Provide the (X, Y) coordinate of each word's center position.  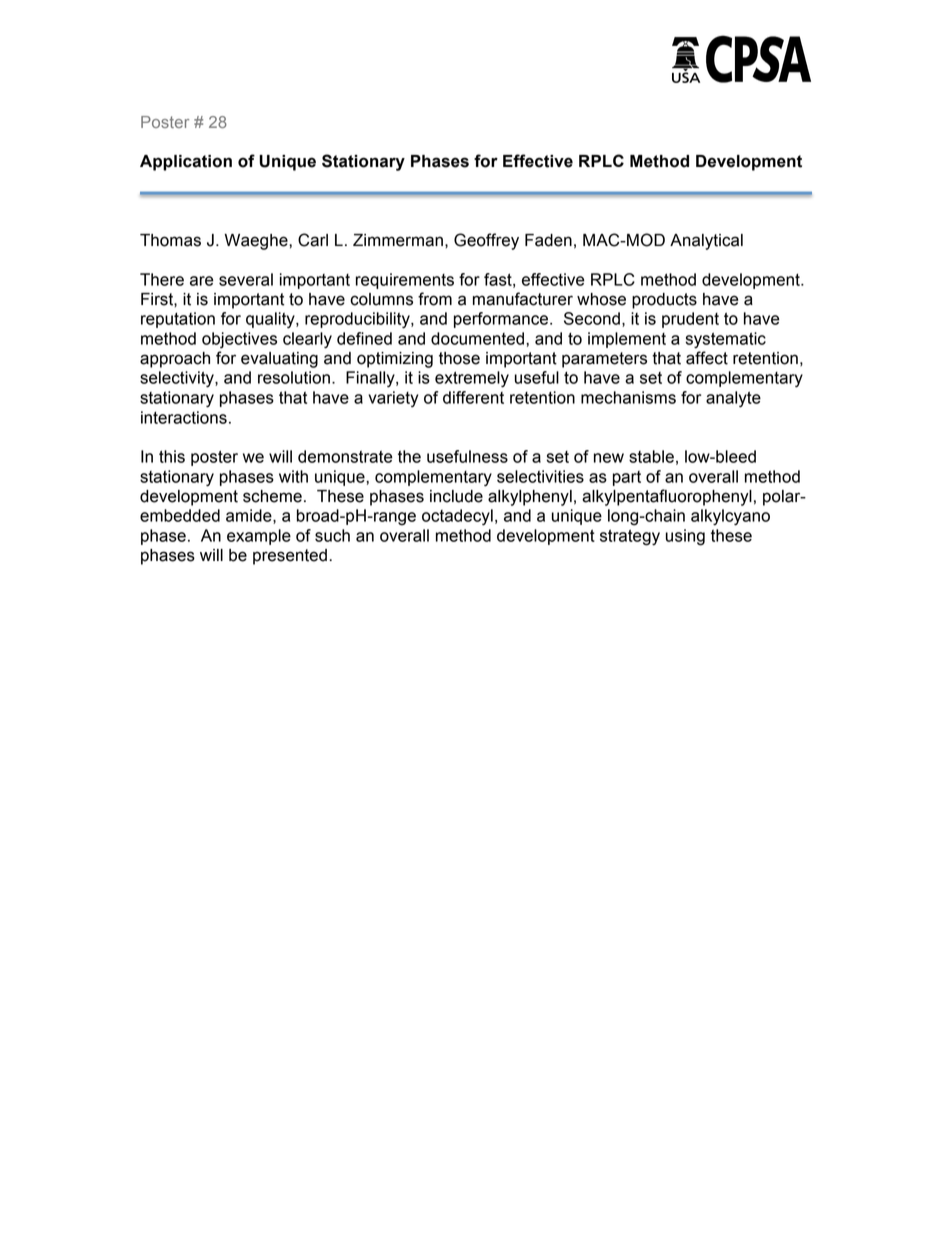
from (435, 299)
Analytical (706, 242)
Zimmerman (398, 240)
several (246, 279)
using (685, 537)
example (259, 537)
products (664, 301)
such (332, 535)
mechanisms (628, 397)
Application (186, 163)
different (473, 397)
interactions (184, 417)
